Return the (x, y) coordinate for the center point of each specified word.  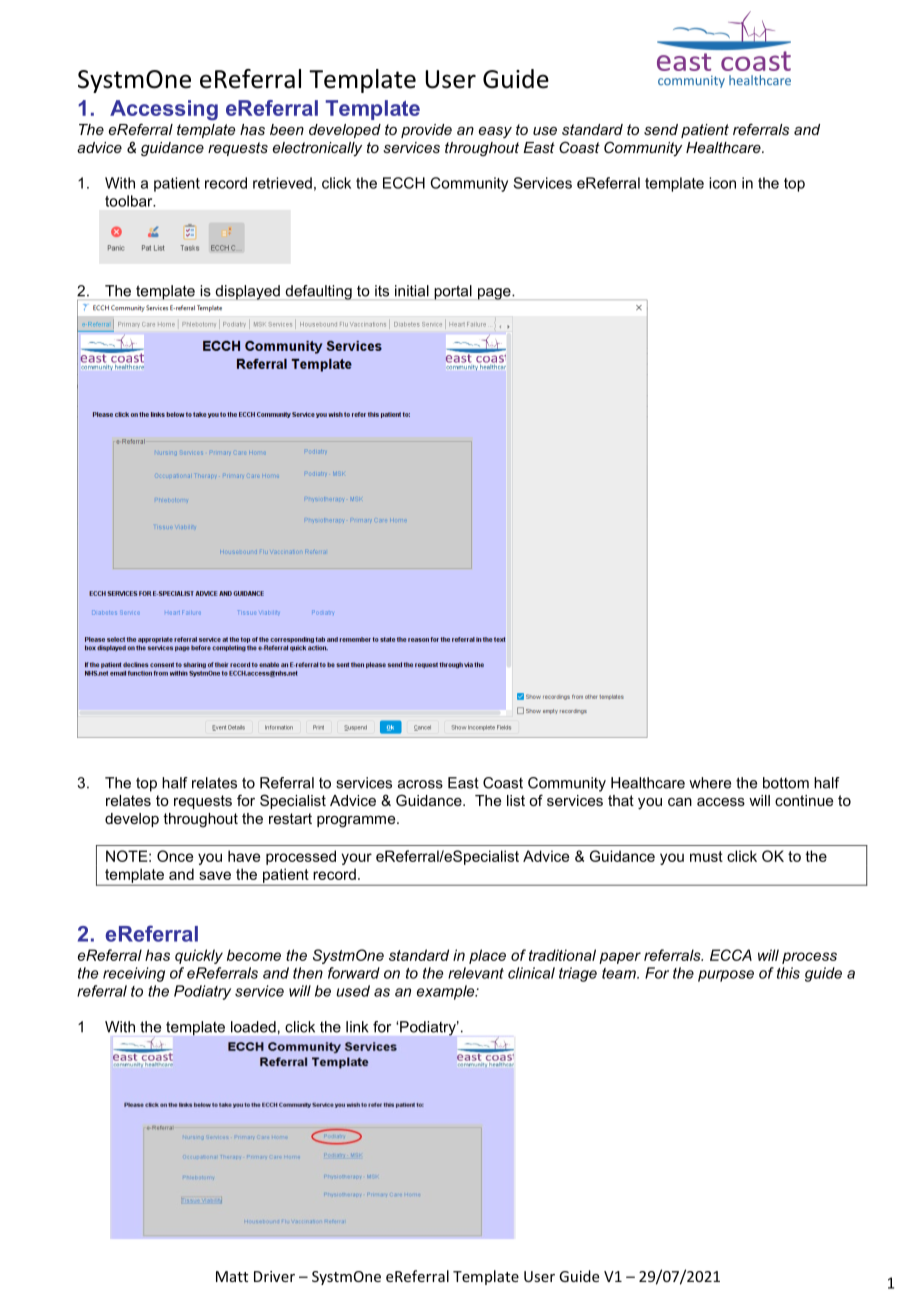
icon (722, 183)
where (710, 783)
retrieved (282, 183)
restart (290, 818)
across (420, 784)
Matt (232, 1276)
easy (495, 133)
